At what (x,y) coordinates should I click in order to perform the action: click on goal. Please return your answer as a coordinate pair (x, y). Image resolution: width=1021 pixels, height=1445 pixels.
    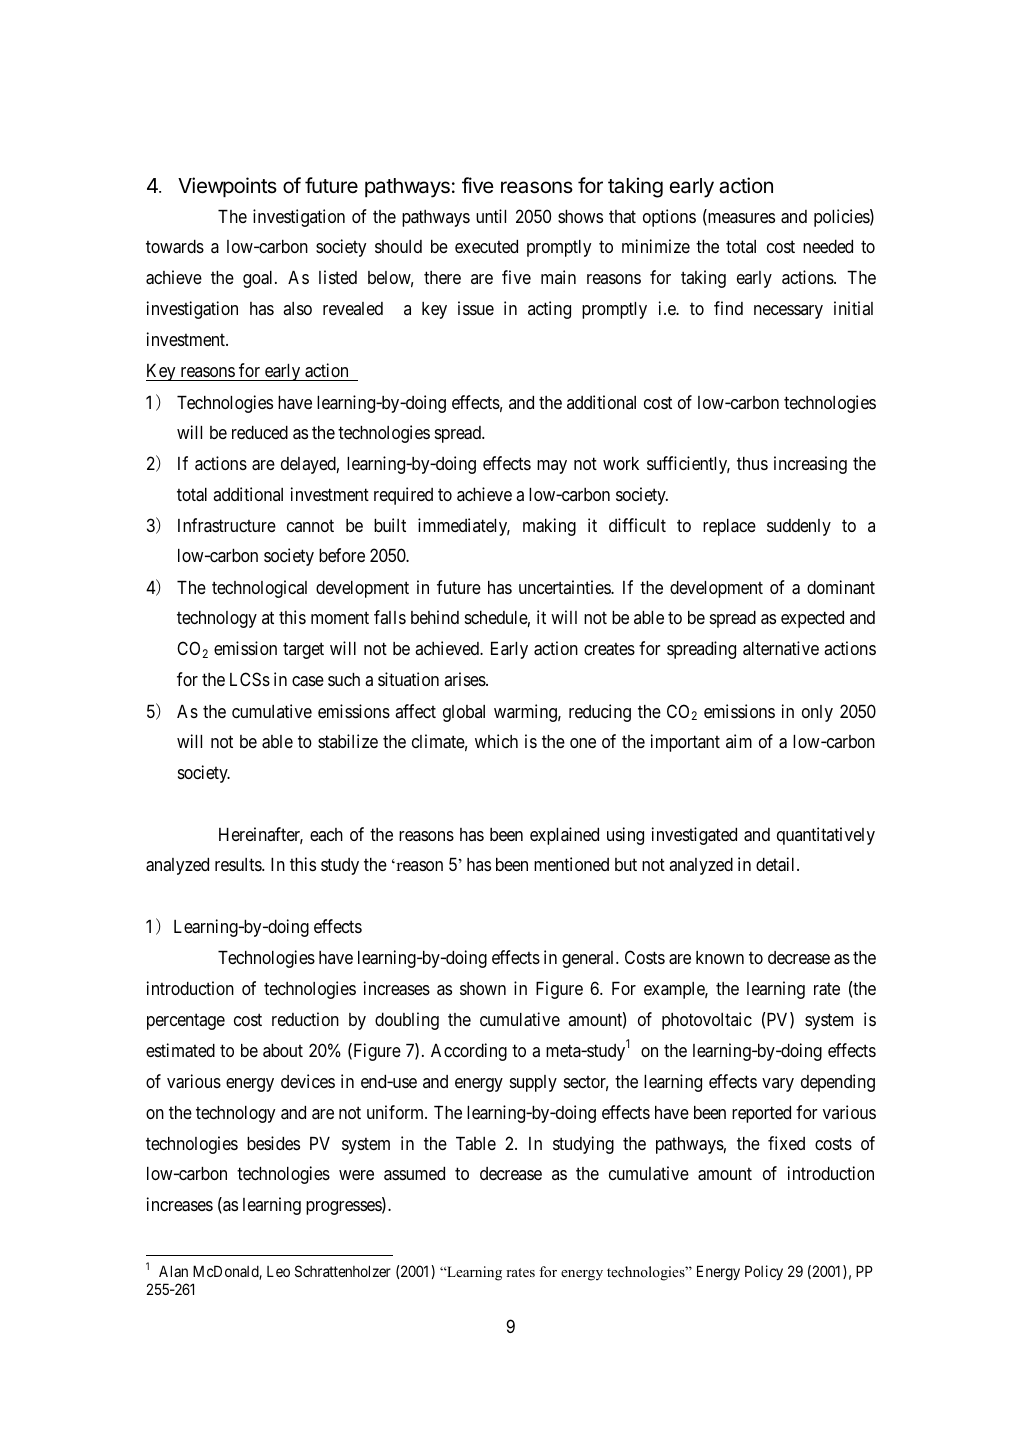
    Looking at the image, I should click on (259, 279).
